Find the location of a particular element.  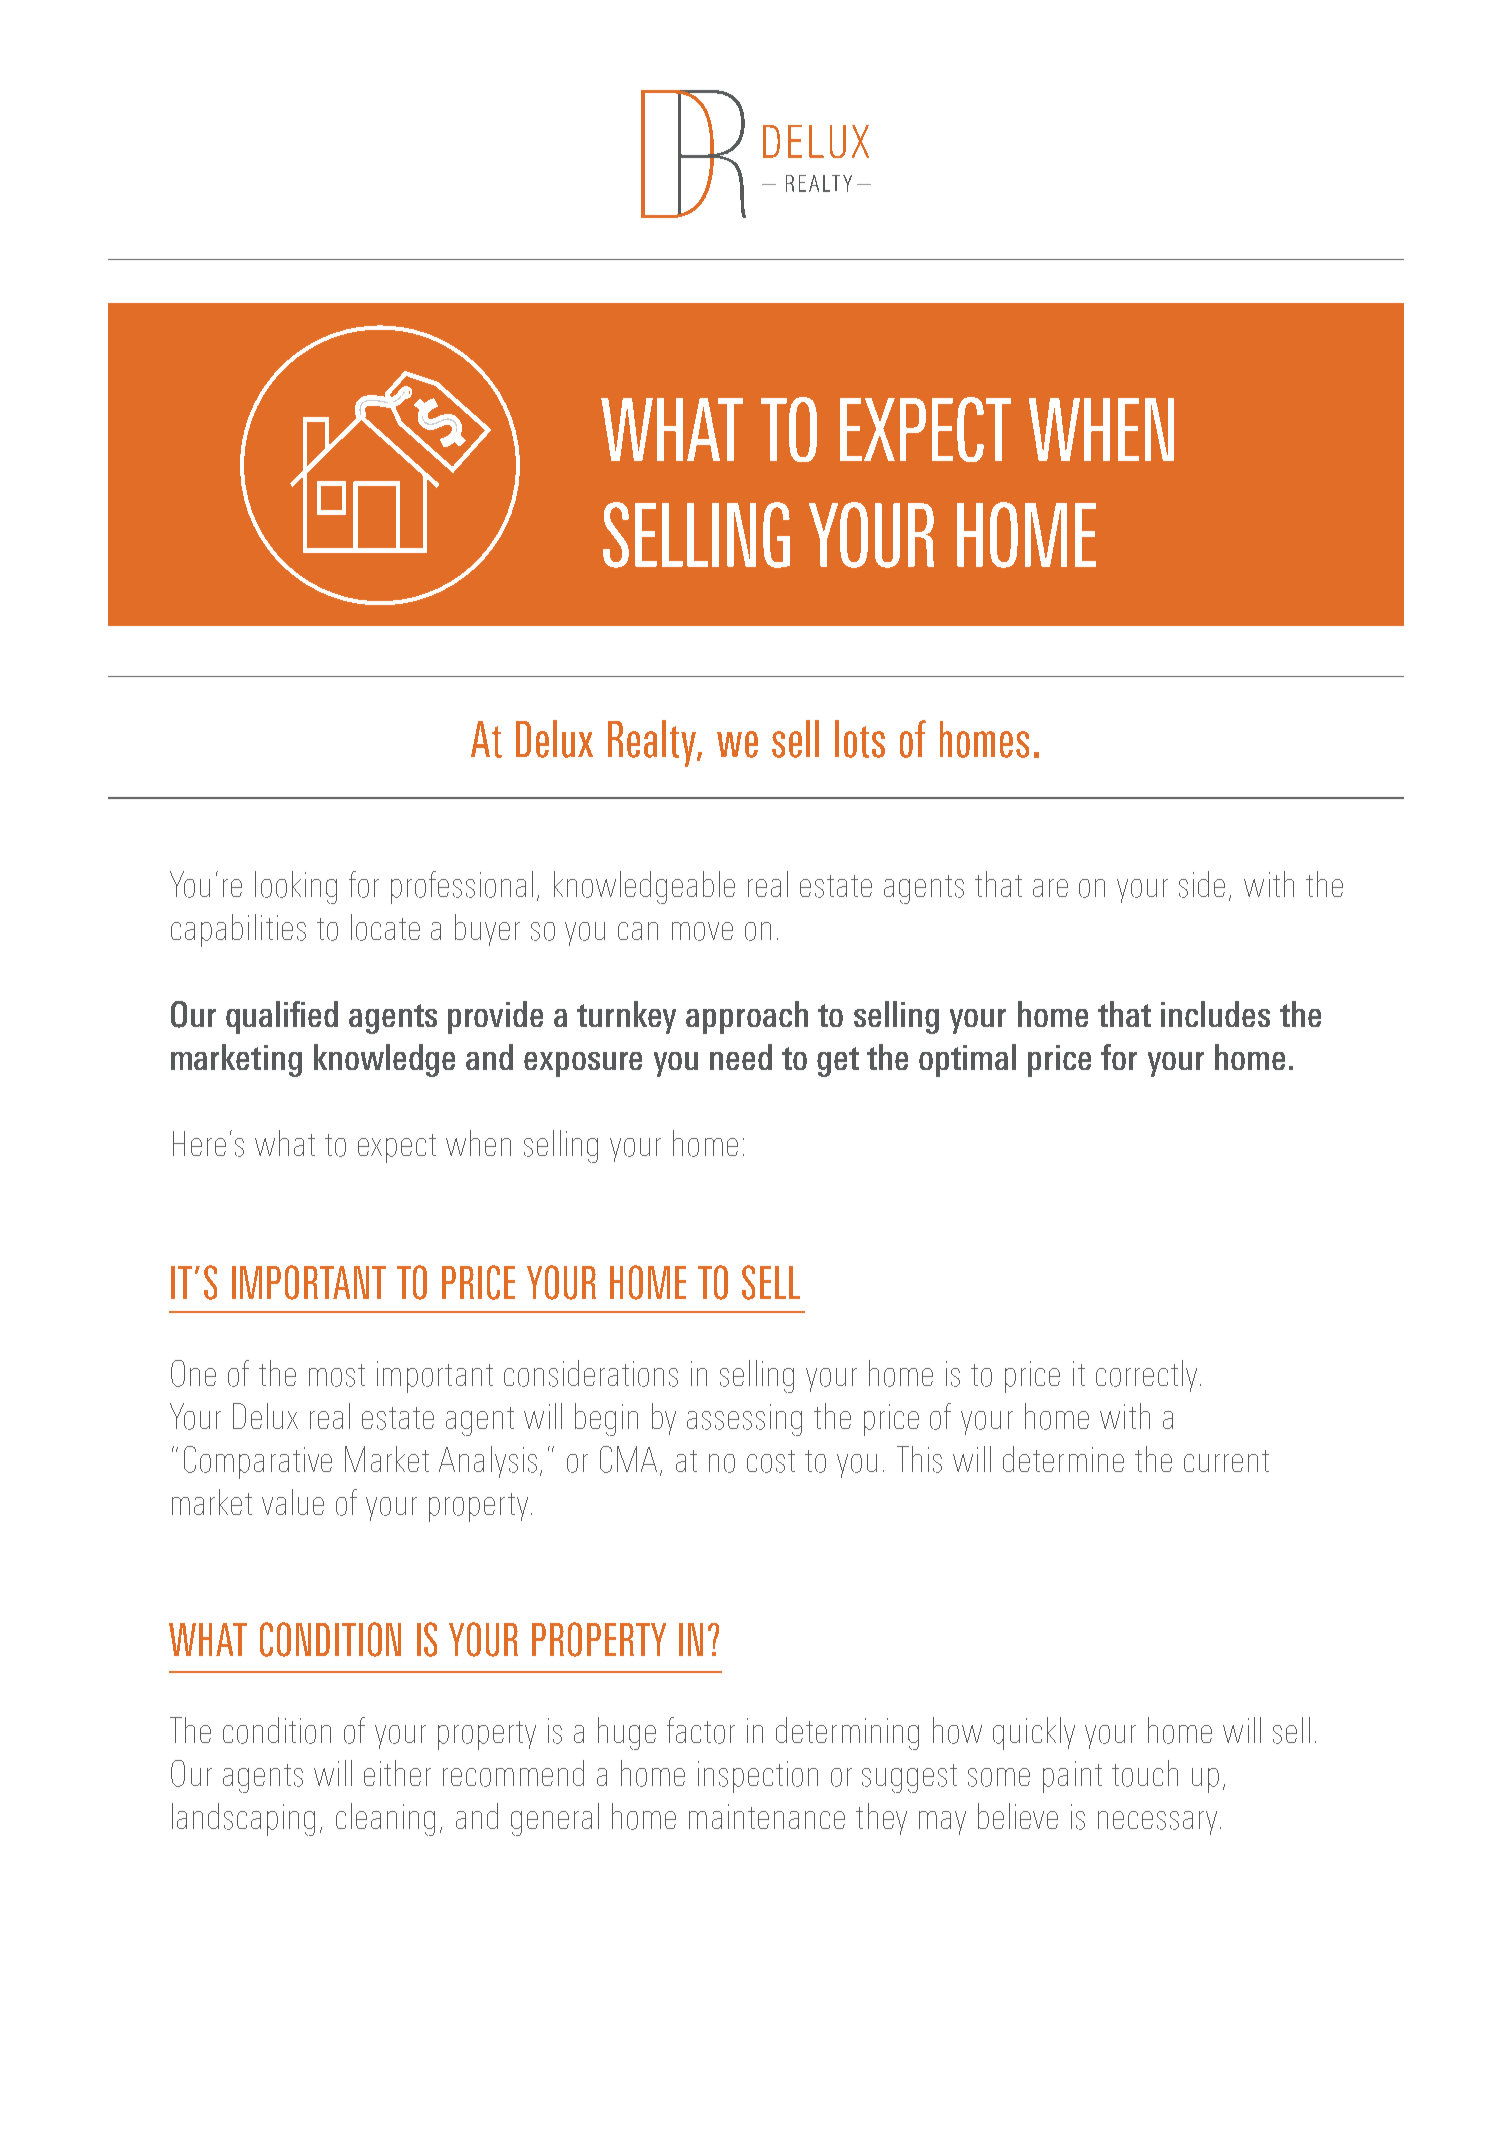

lots is located at coordinates (860, 739).
